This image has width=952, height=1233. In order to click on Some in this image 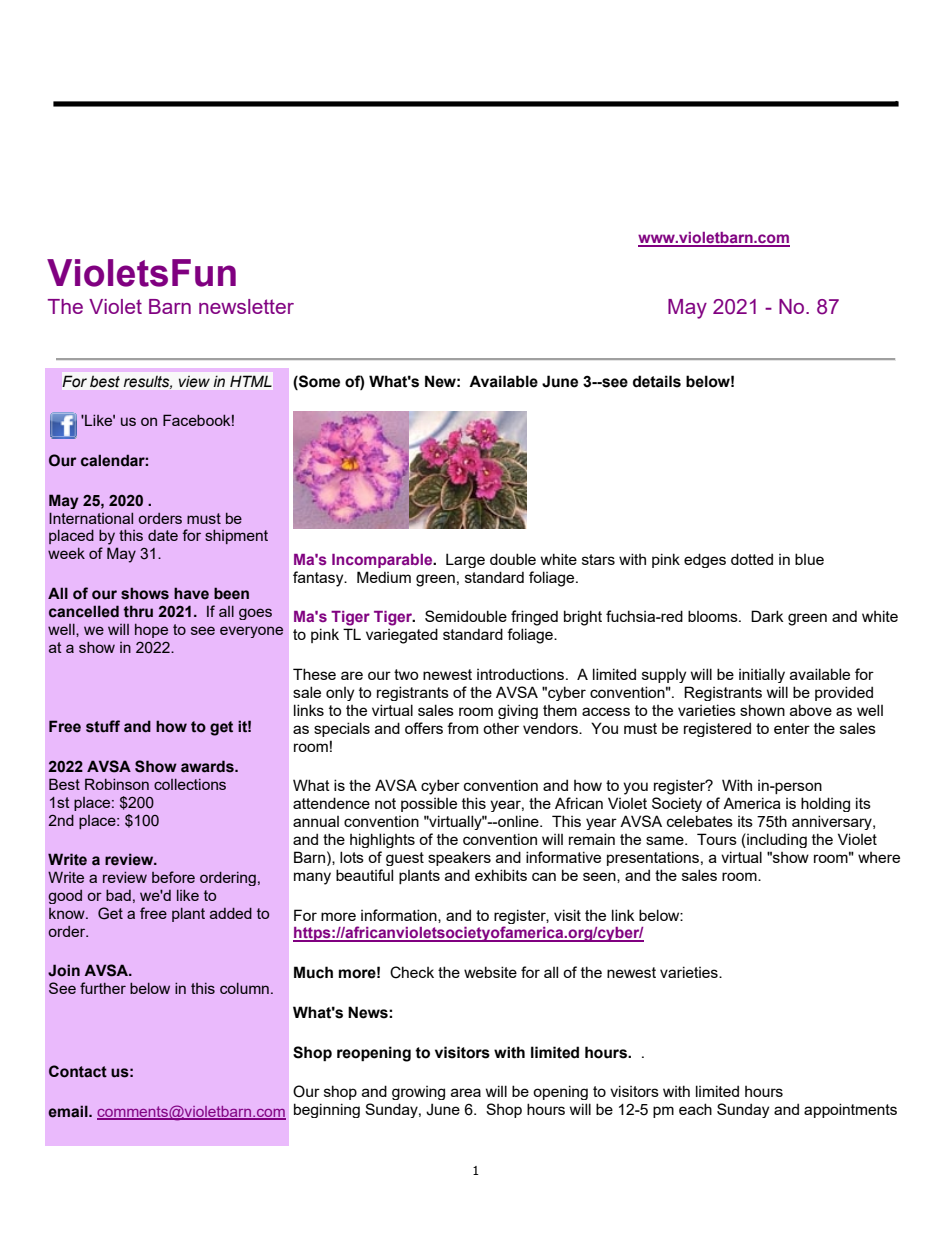, I will do `click(318, 381)`.
